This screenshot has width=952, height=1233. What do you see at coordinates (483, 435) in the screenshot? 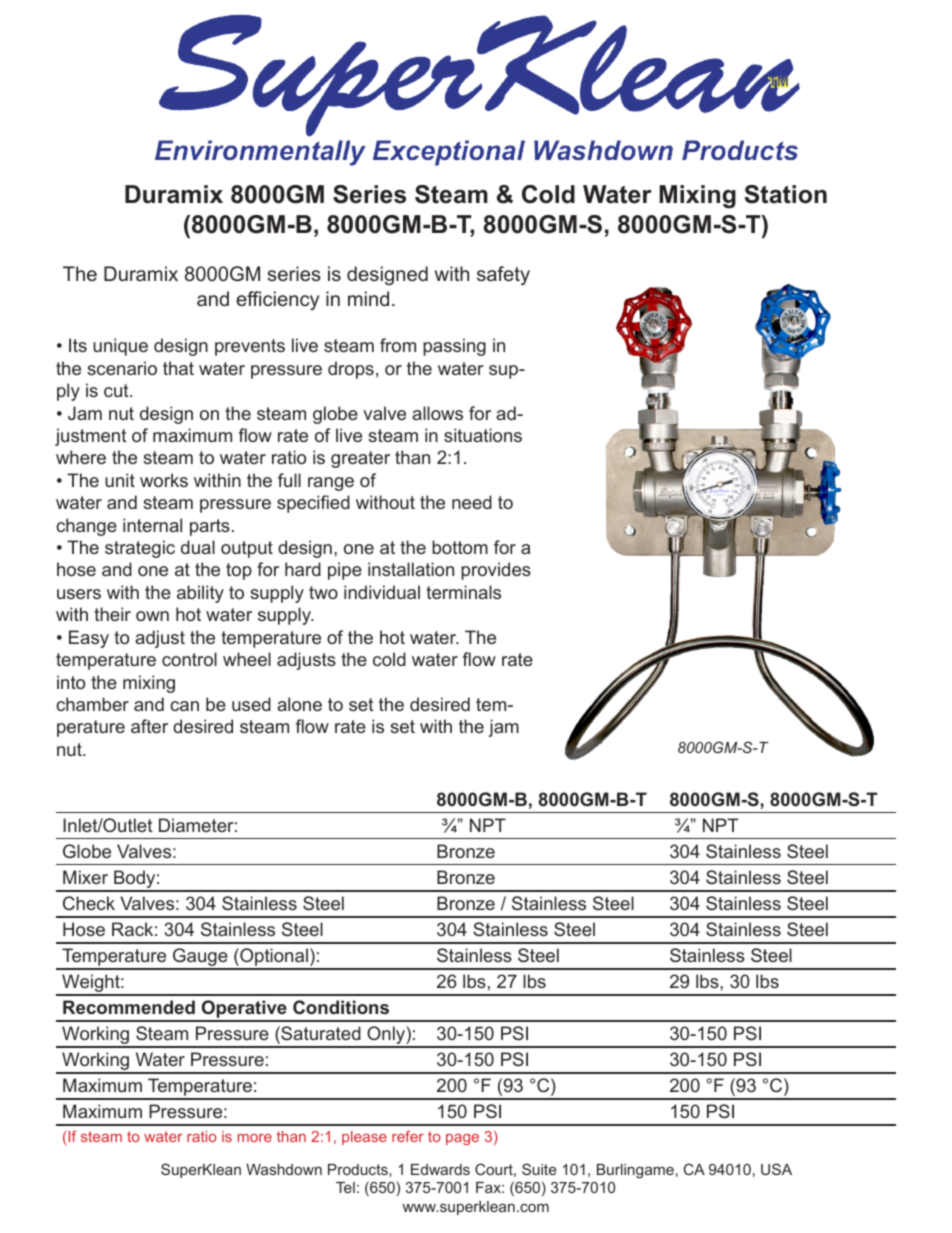
I see `situations` at bounding box center [483, 435].
